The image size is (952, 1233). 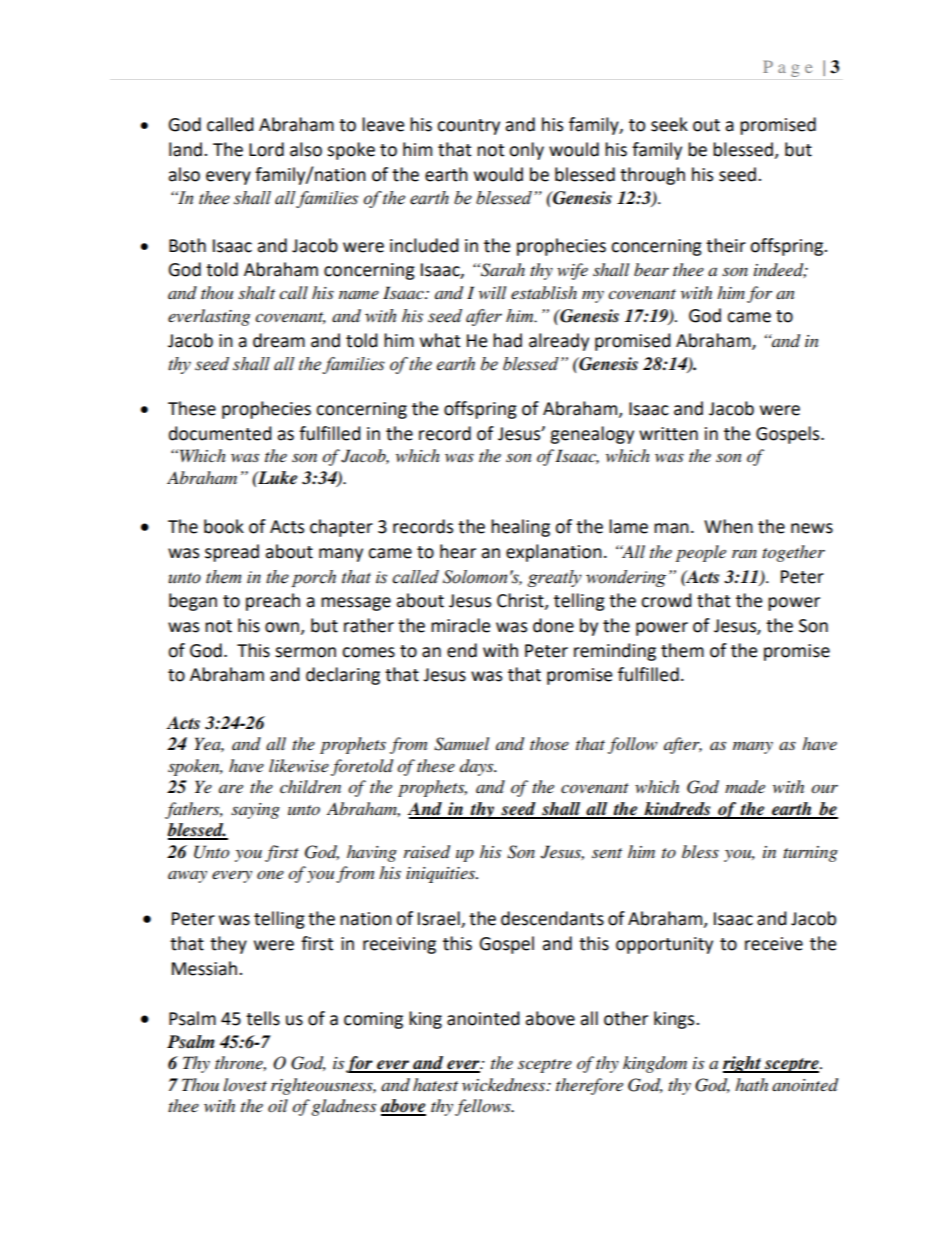 I want to click on oil, so click(x=278, y=1105).
